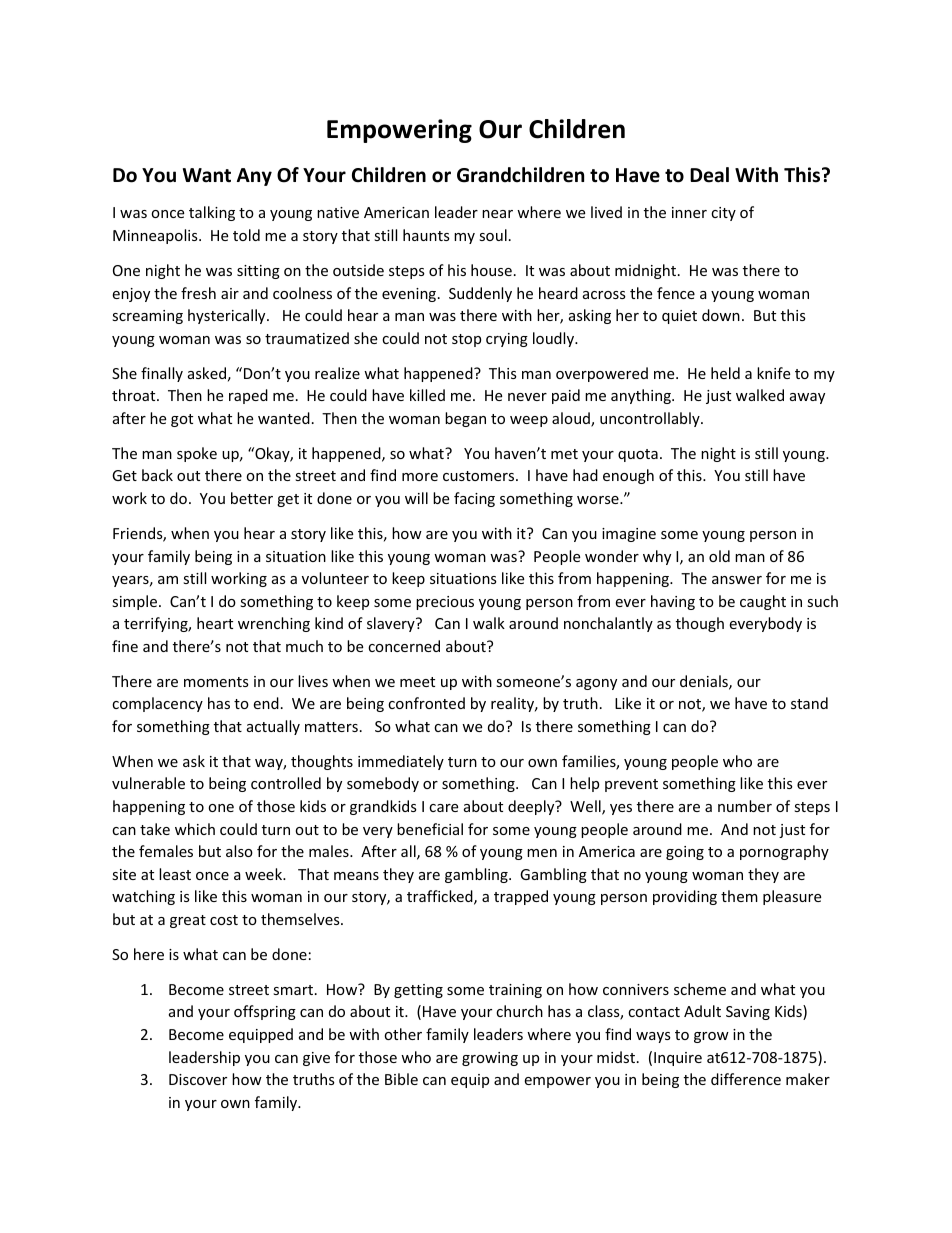 This screenshot has height=1233, width=952. What do you see at coordinates (430, 829) in the screenshot?
I see `beneficial` at bounding box center [430, 829].
